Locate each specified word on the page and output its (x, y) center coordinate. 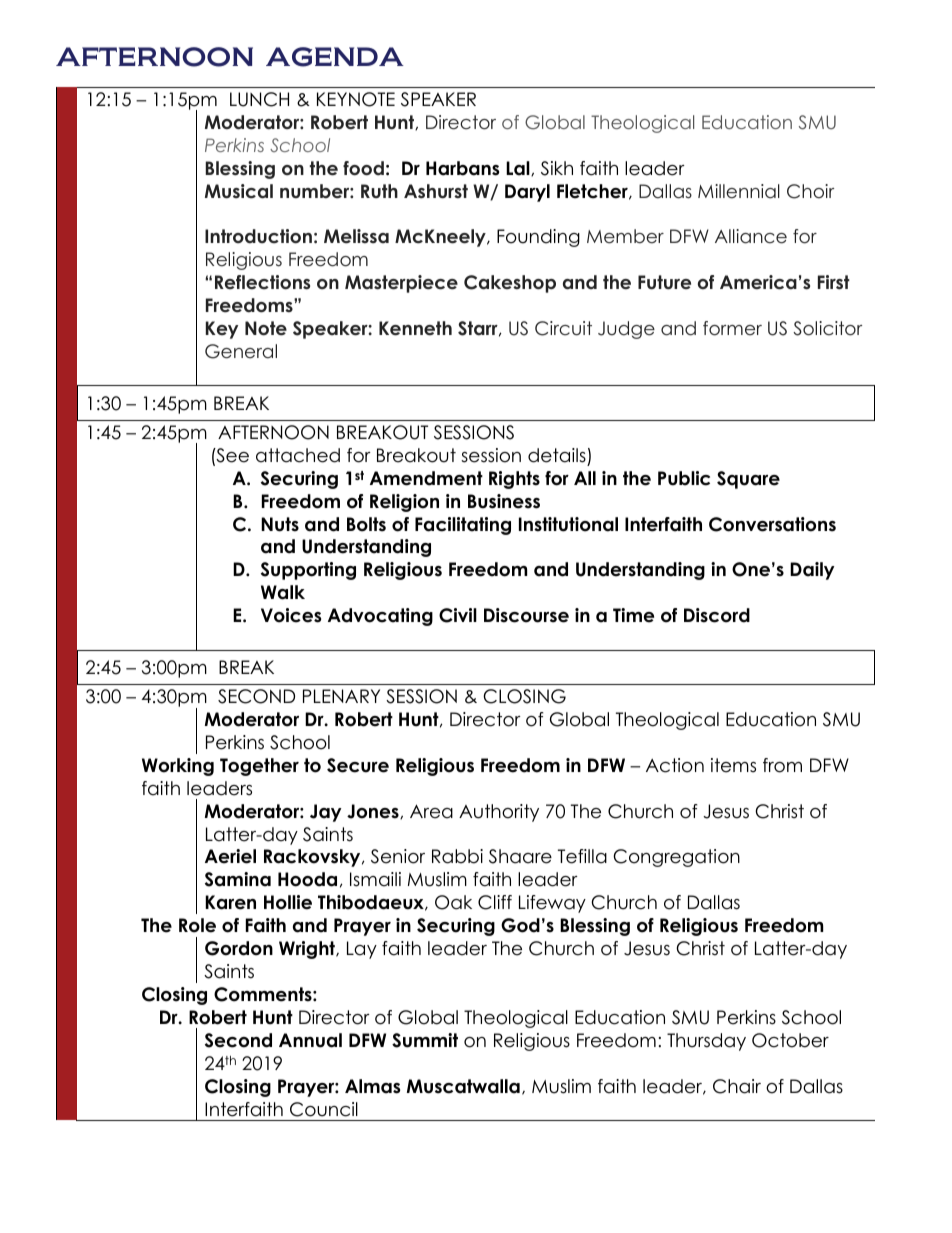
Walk (283, 592)
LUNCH (259, 99)
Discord (717, 615)
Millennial (739, 191)
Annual (310, 1040)
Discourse (526, 615)
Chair (737, 1086)
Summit (425, 1040)
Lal (519, 168)
